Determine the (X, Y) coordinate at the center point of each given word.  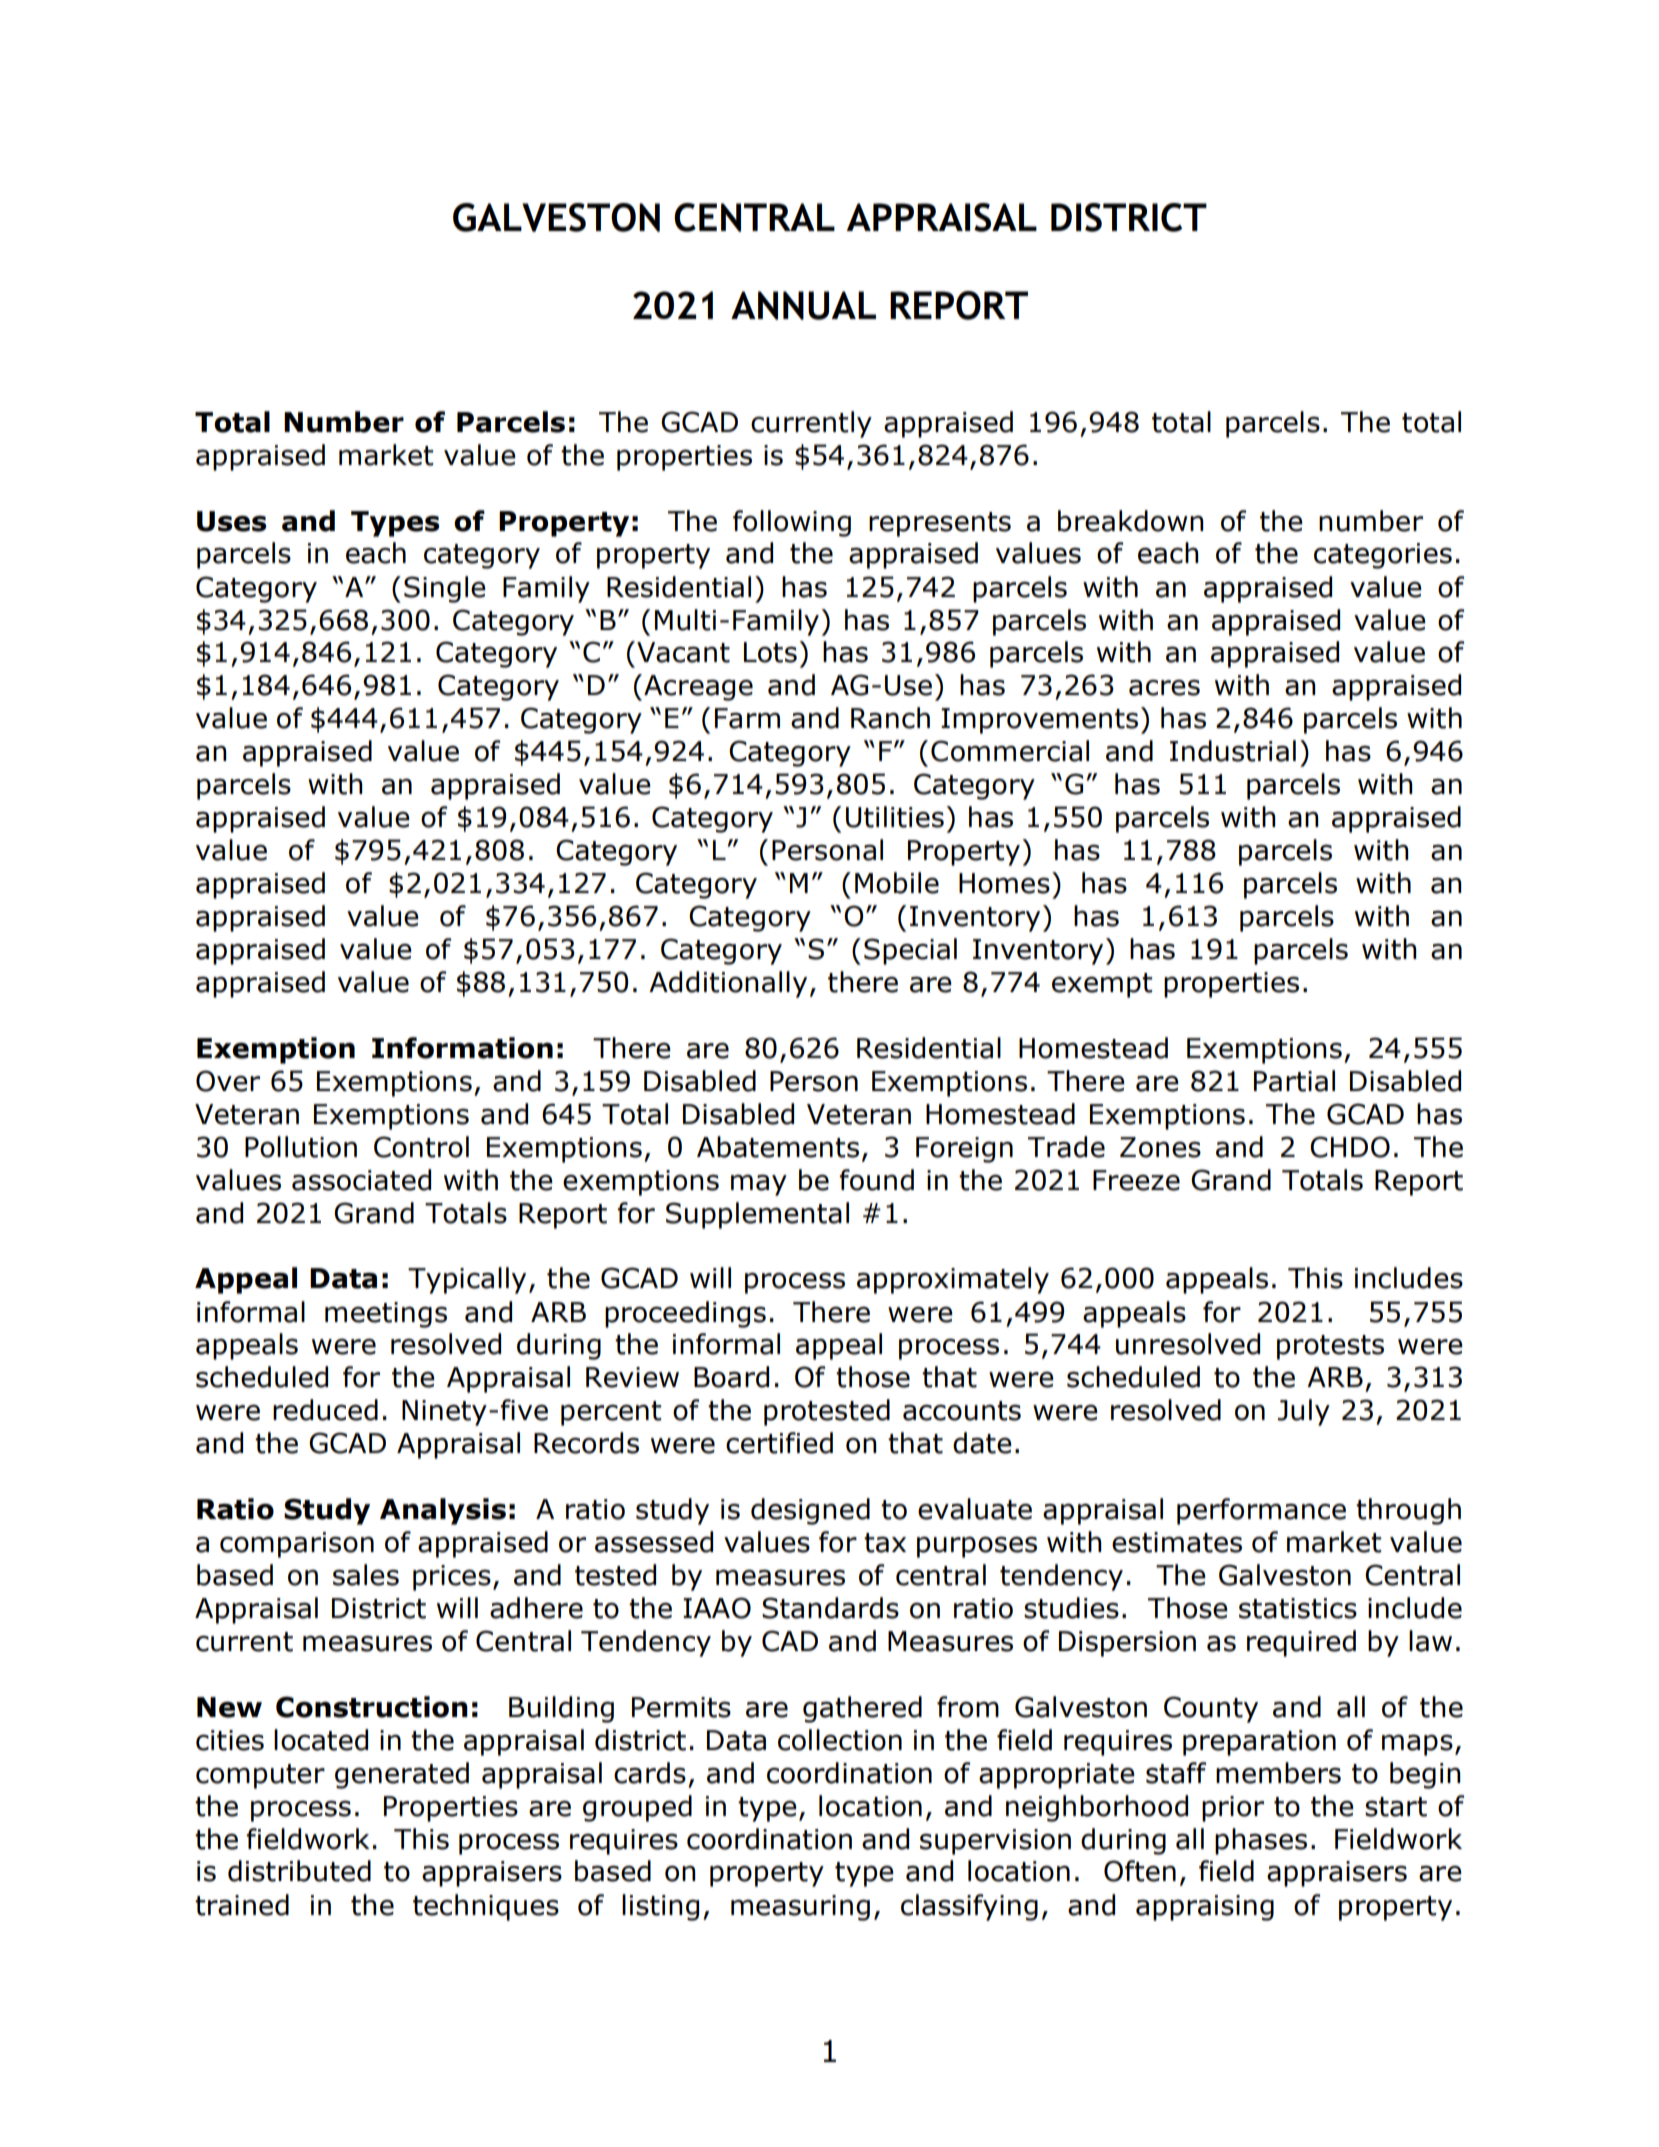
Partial (1294, 1081)
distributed (299, 1871)
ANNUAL (803, 305)
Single (445, 589)
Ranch (890, 718)
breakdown (1131, 521)
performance (1261, 1511)
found (876, 1180)
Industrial (1233, 751)
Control (421, 1147)
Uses (232, 521)
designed (810, 1511)
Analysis (443, 1511)
